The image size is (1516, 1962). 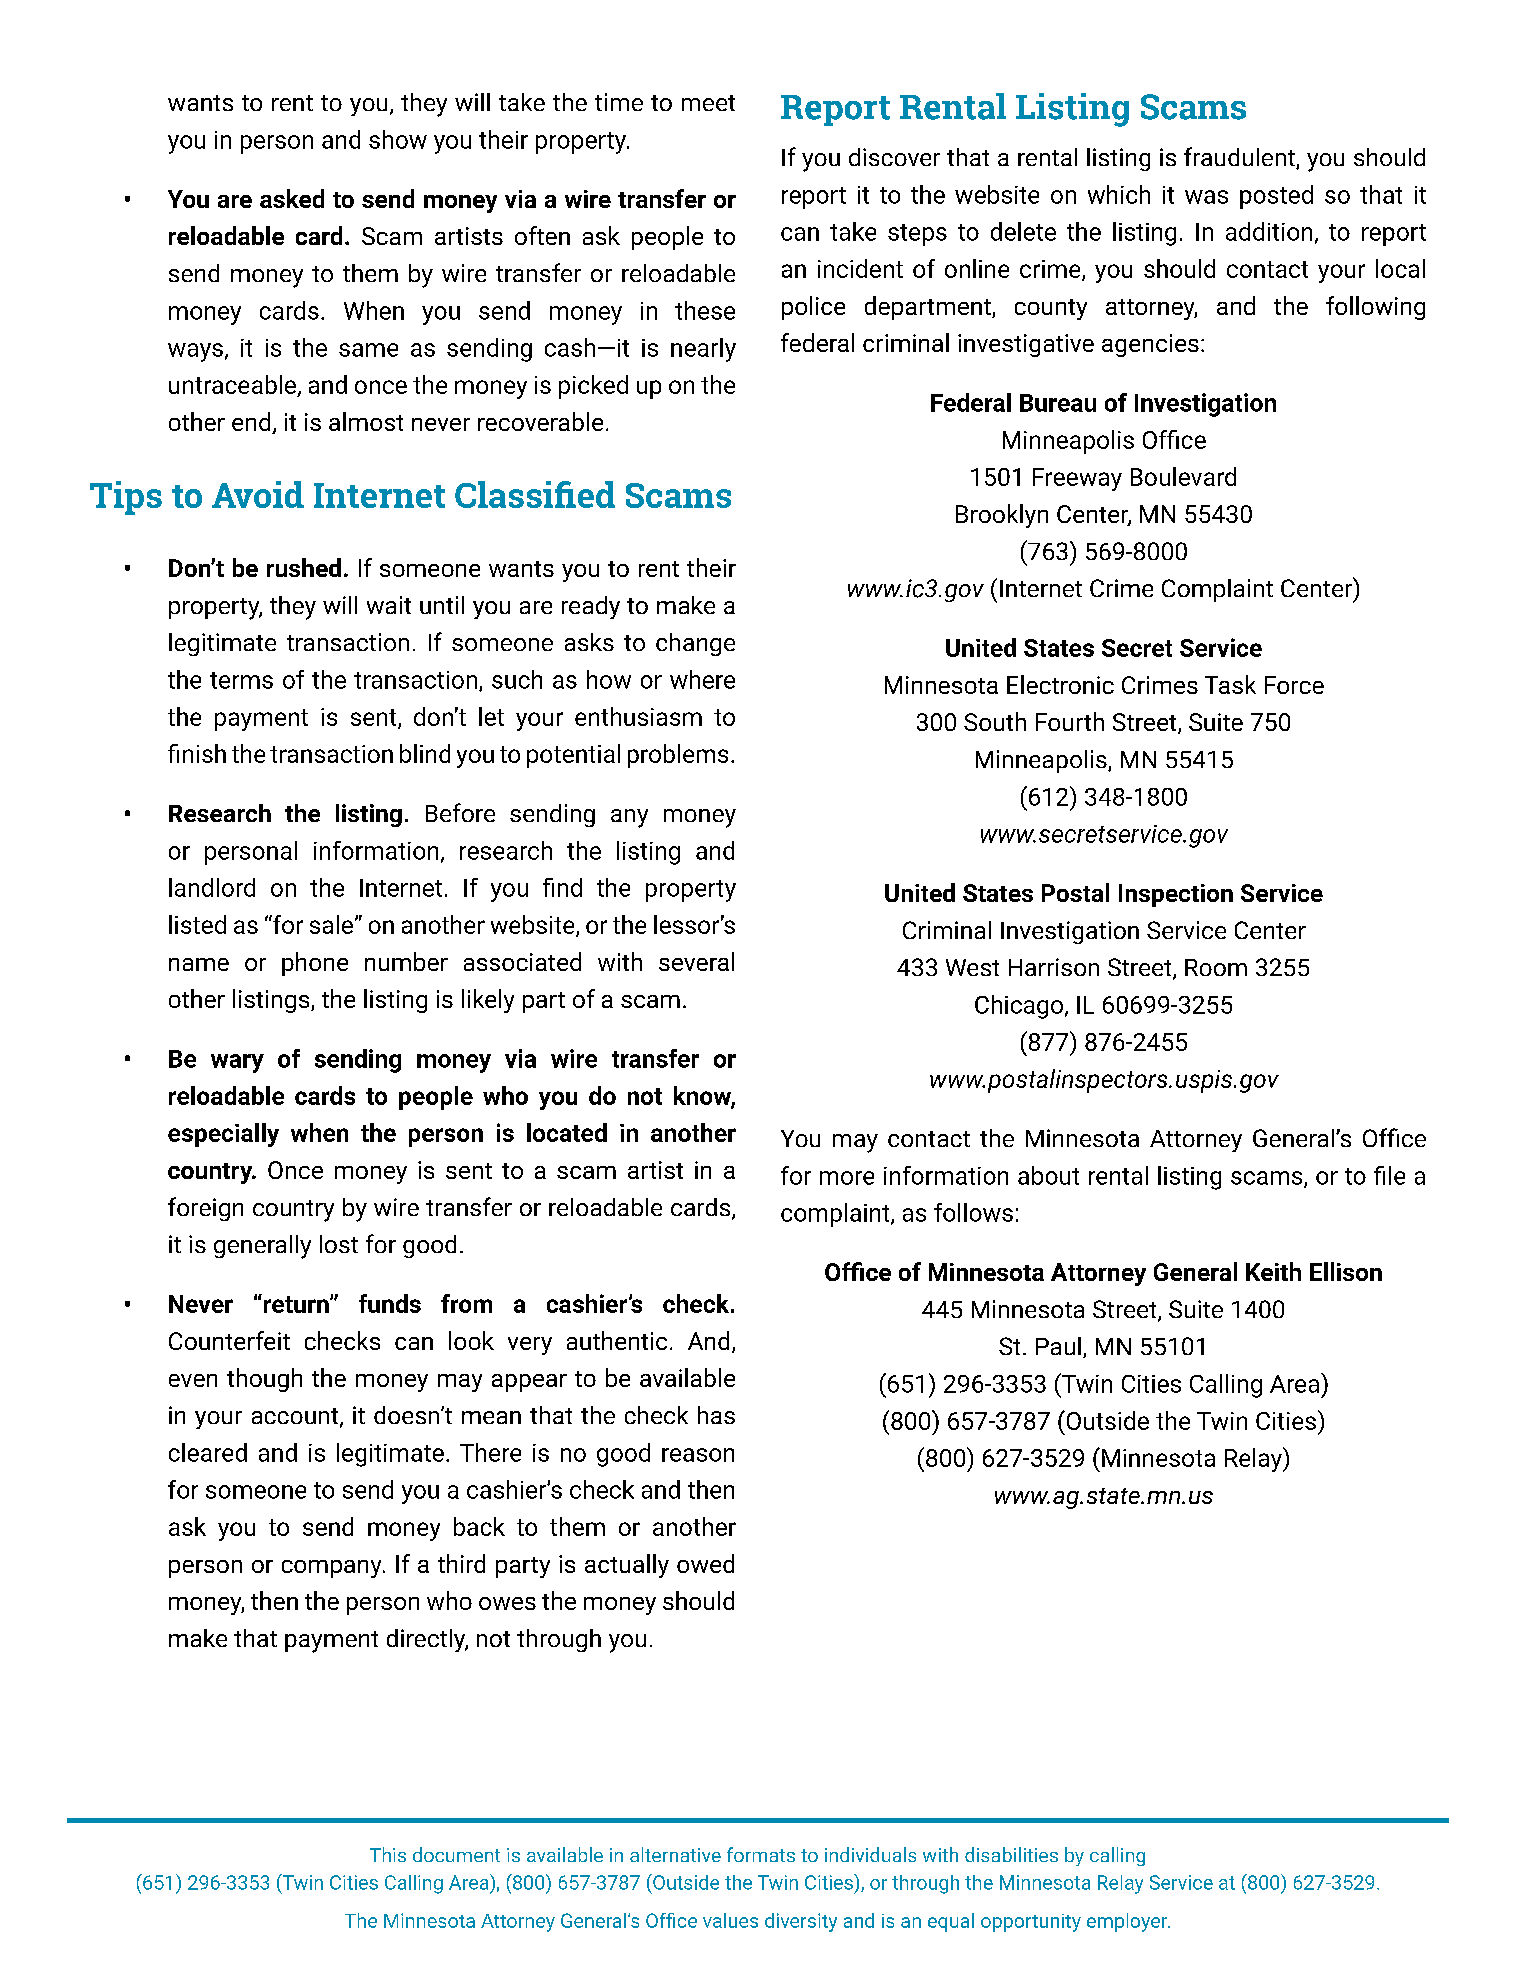 I want to click on problems, so click(x=678, y=756).
